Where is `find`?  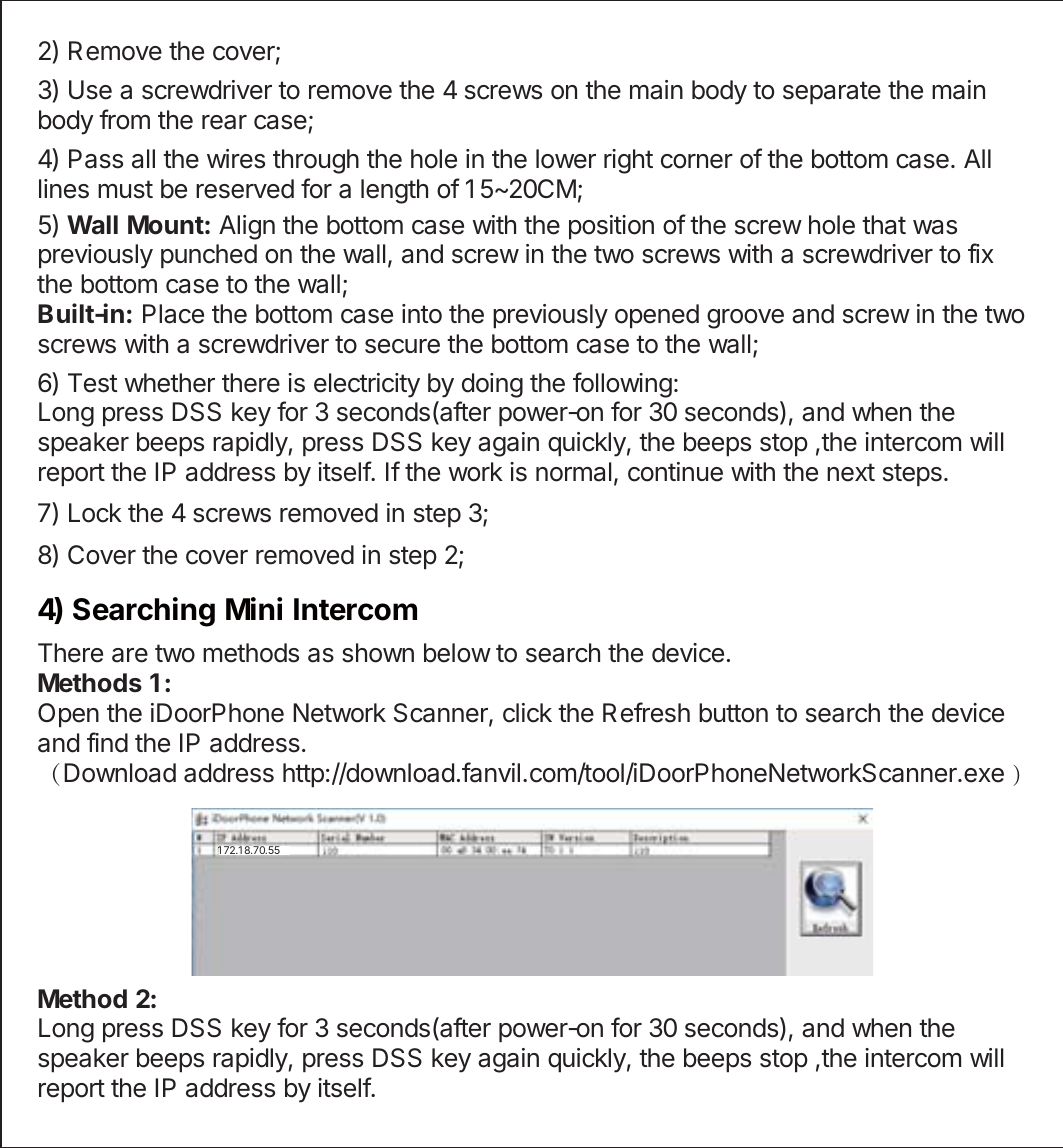 find is located at coordinates (107, 742).
